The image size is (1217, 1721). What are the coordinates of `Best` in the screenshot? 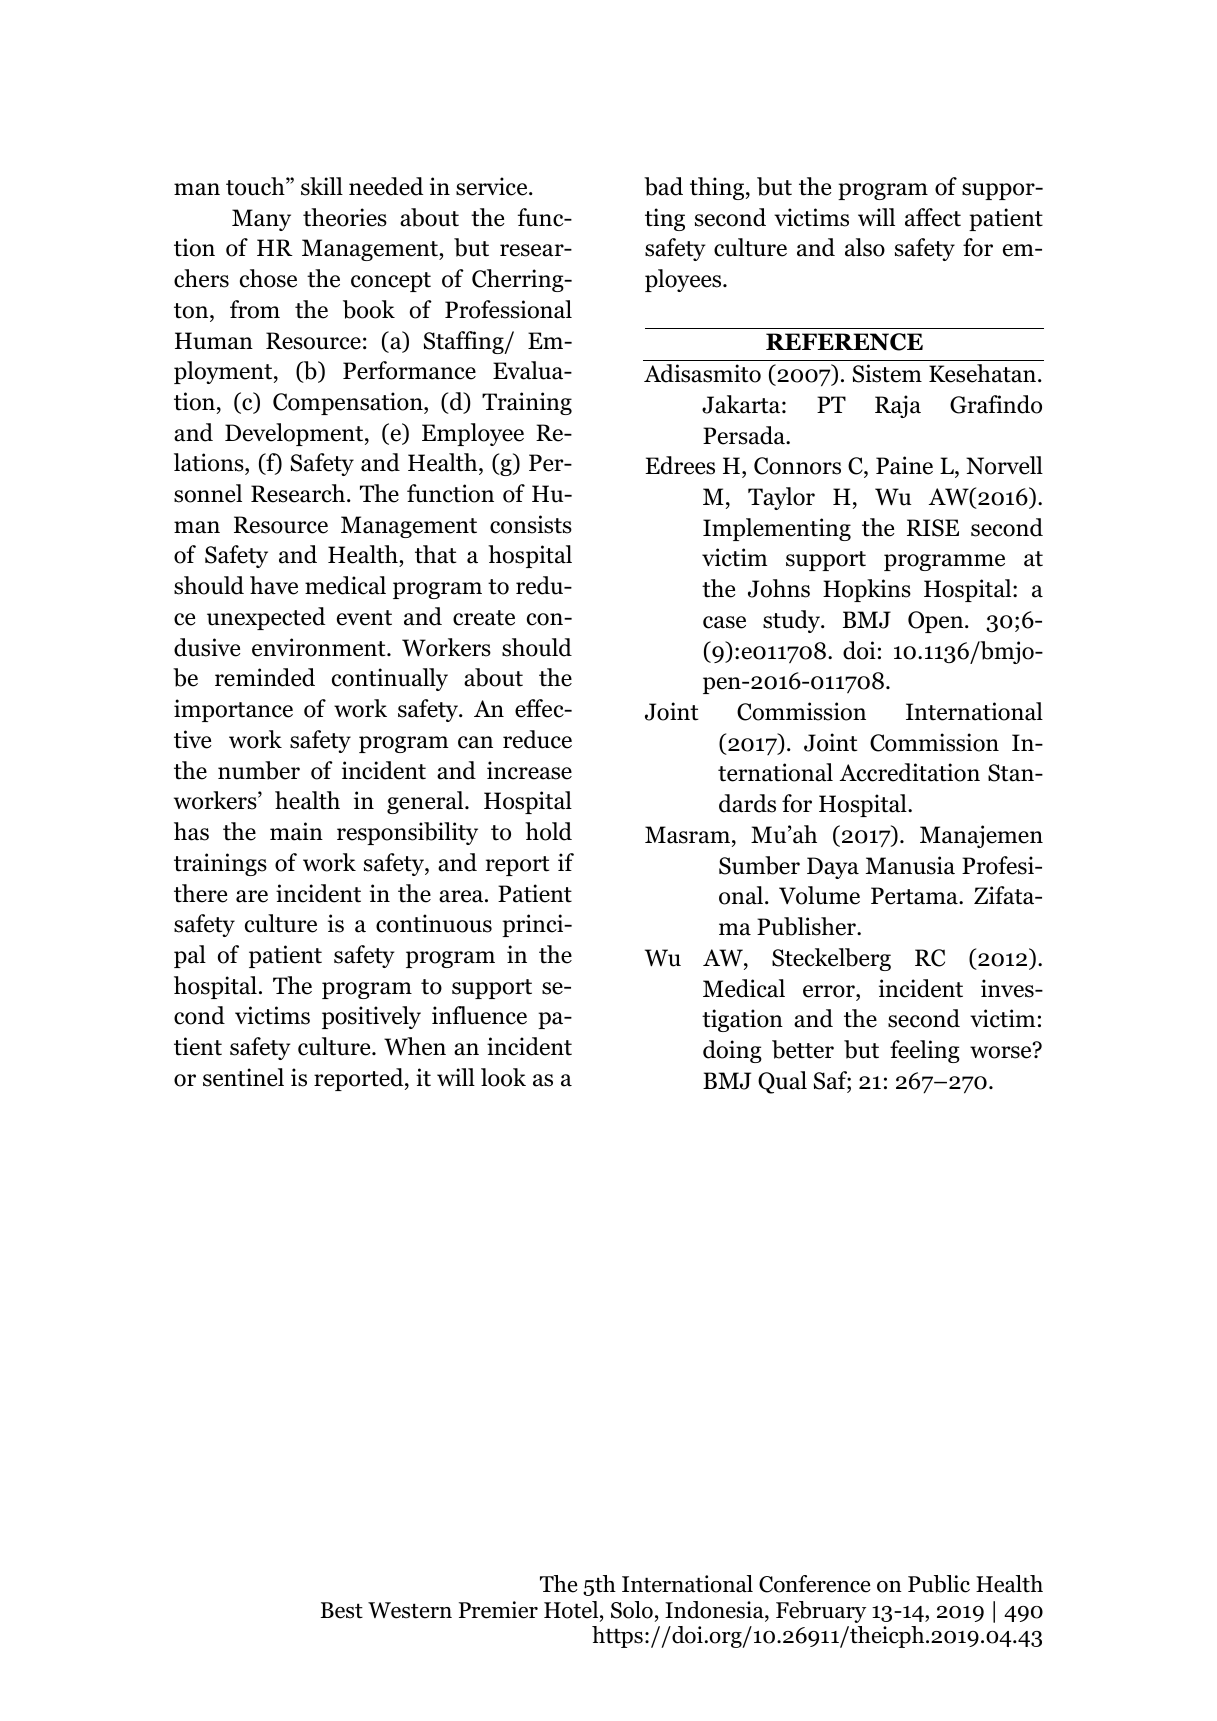 It's located at (342, 1610).
